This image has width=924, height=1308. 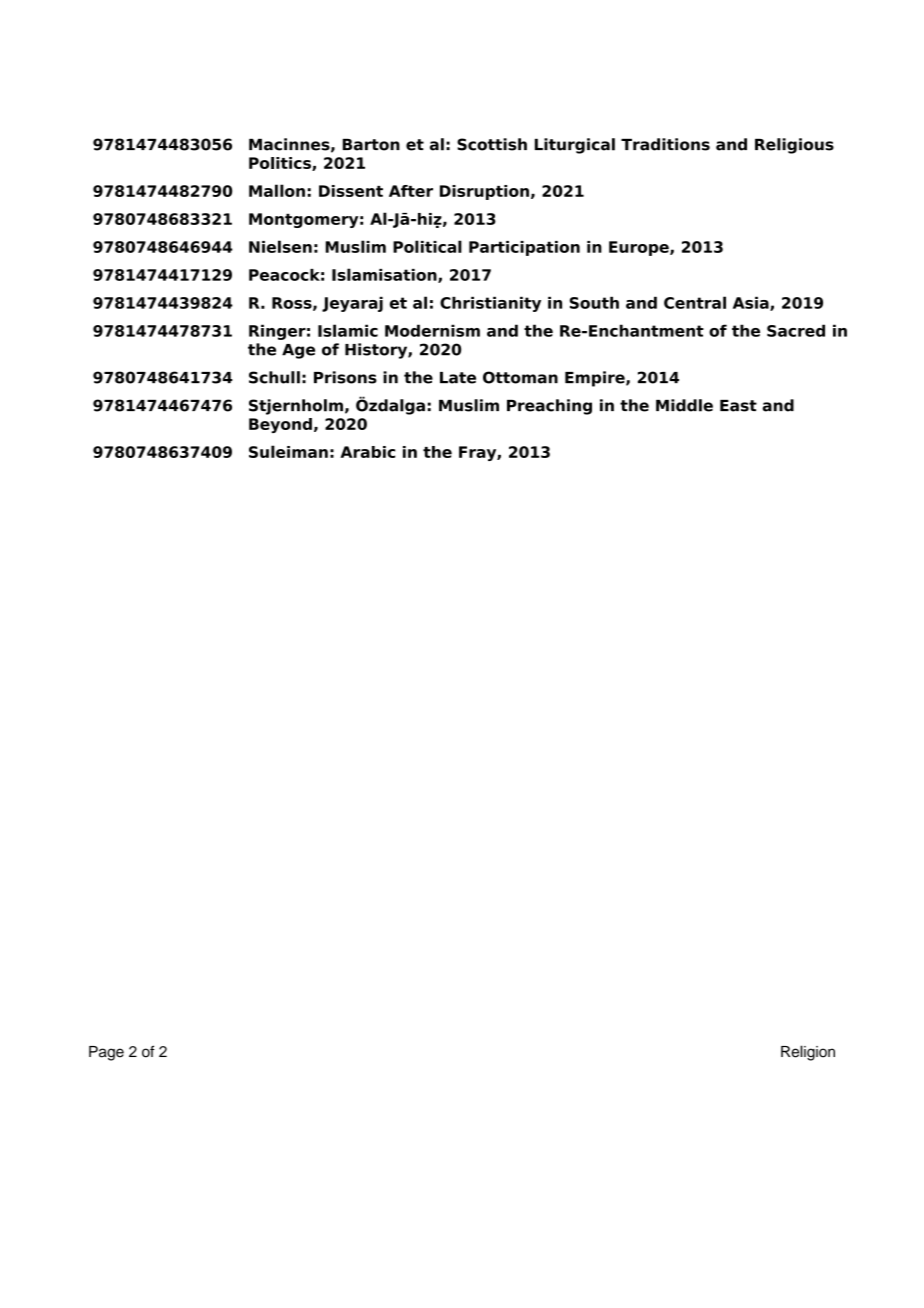 What do you see at coordinates (665, 144) in the image?
I see `Traditions` at bounding box center [665, 144].
